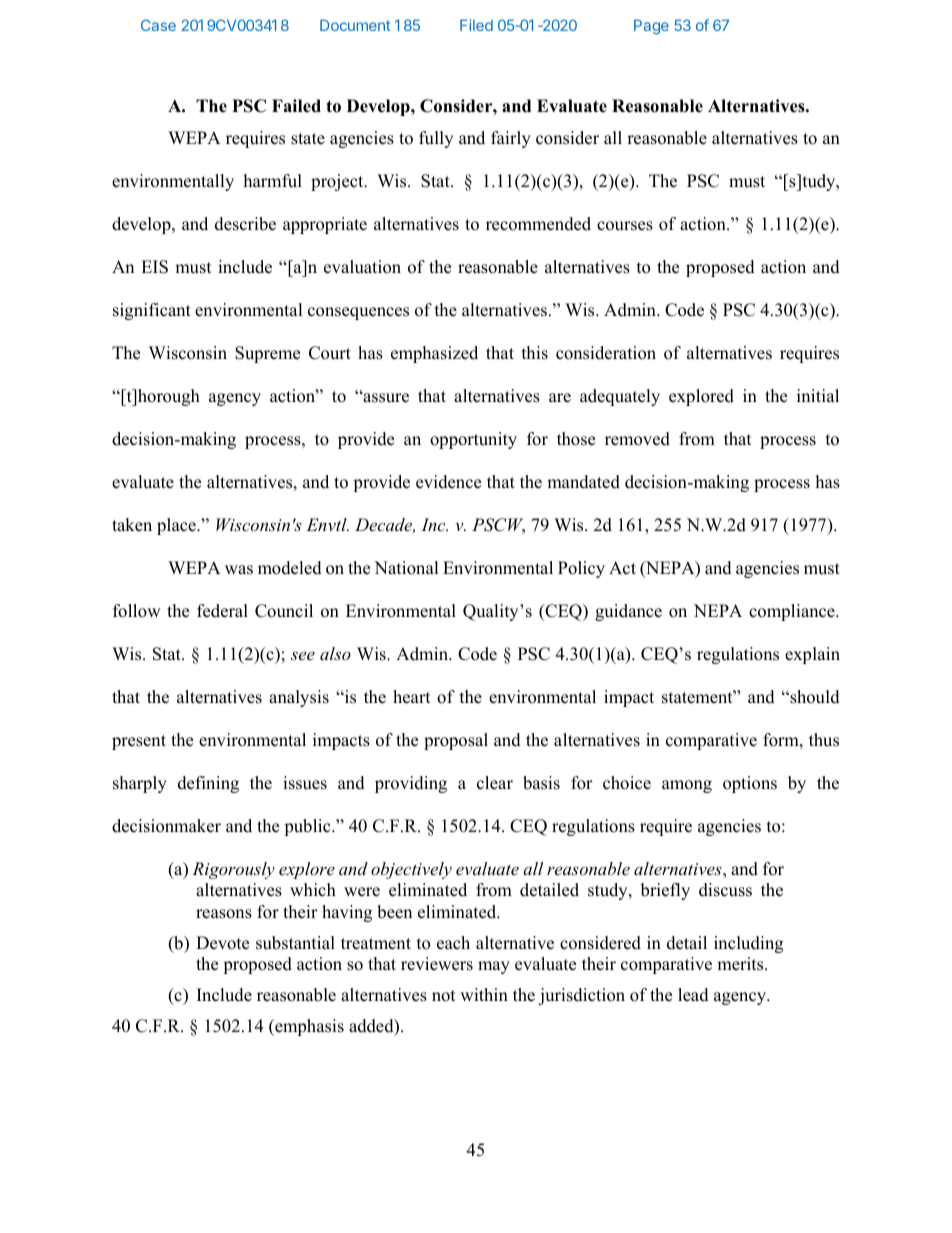 The height and width of the document is (1233, 952). I want to click on defining, so click(208, 784).
